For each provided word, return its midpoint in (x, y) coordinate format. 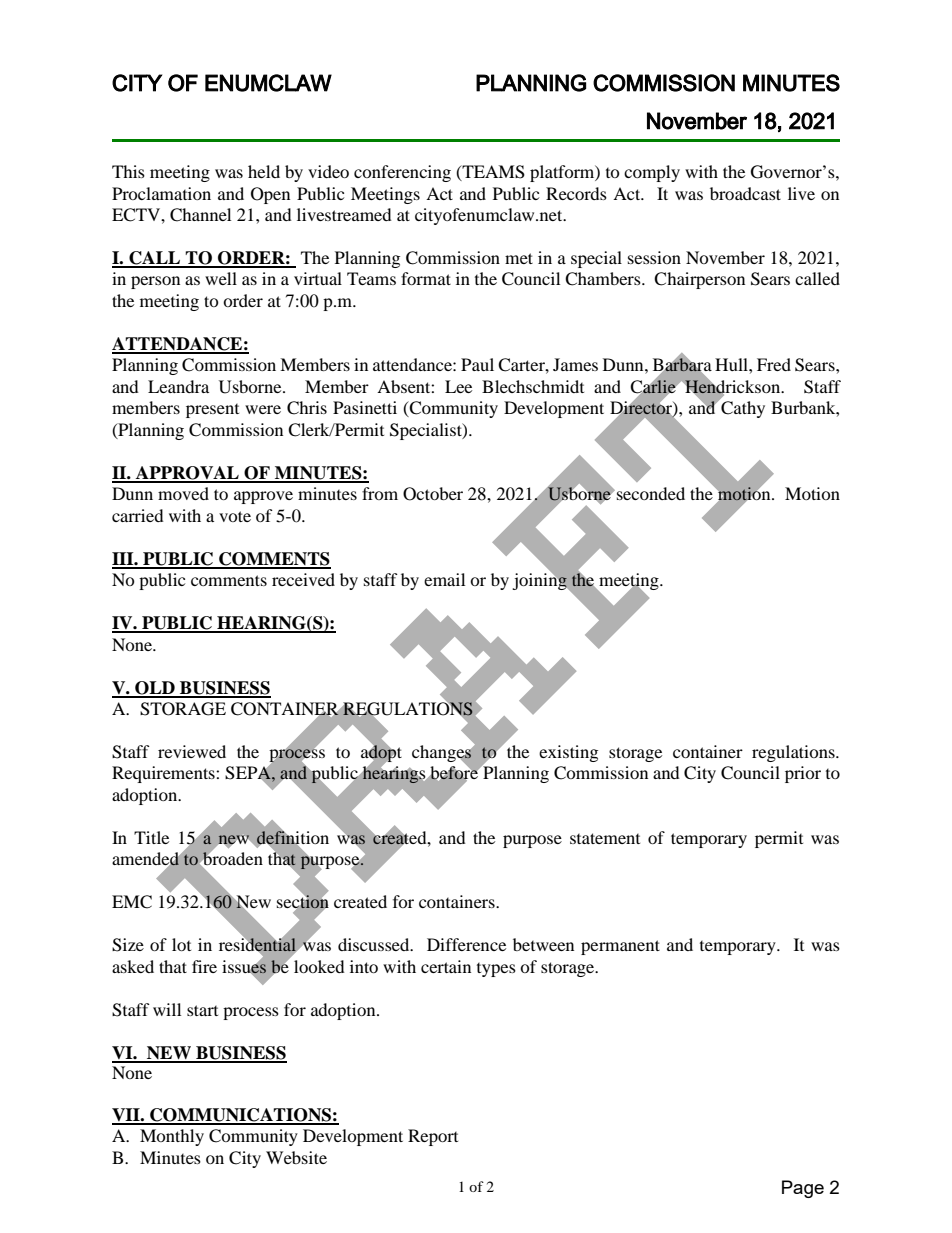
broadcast (745, 193)
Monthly (172, 1137)
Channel (200, 215)
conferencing (402, 173)
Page (803, 1189)
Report (433, 1137)
